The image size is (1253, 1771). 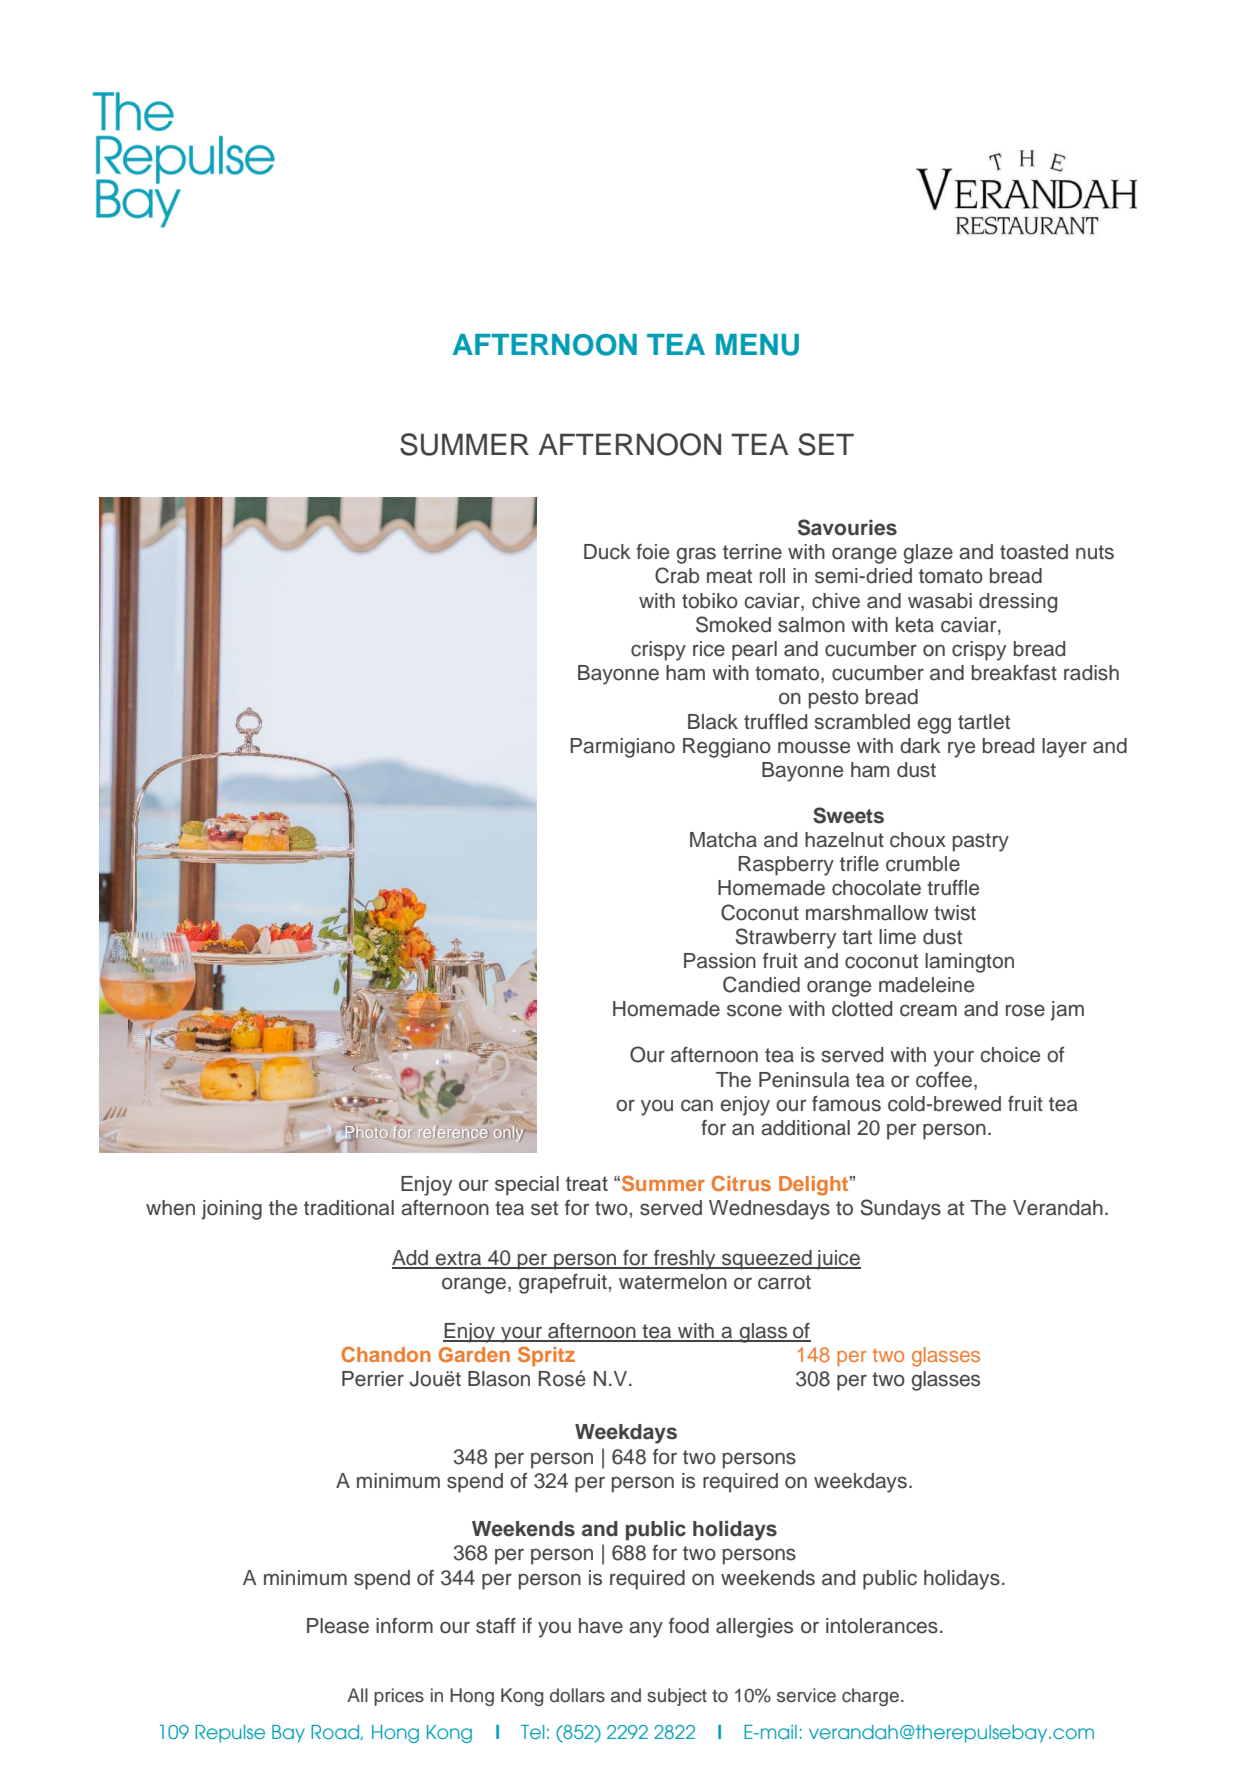 I want to click on MENU, so click(x=757, y=345).
